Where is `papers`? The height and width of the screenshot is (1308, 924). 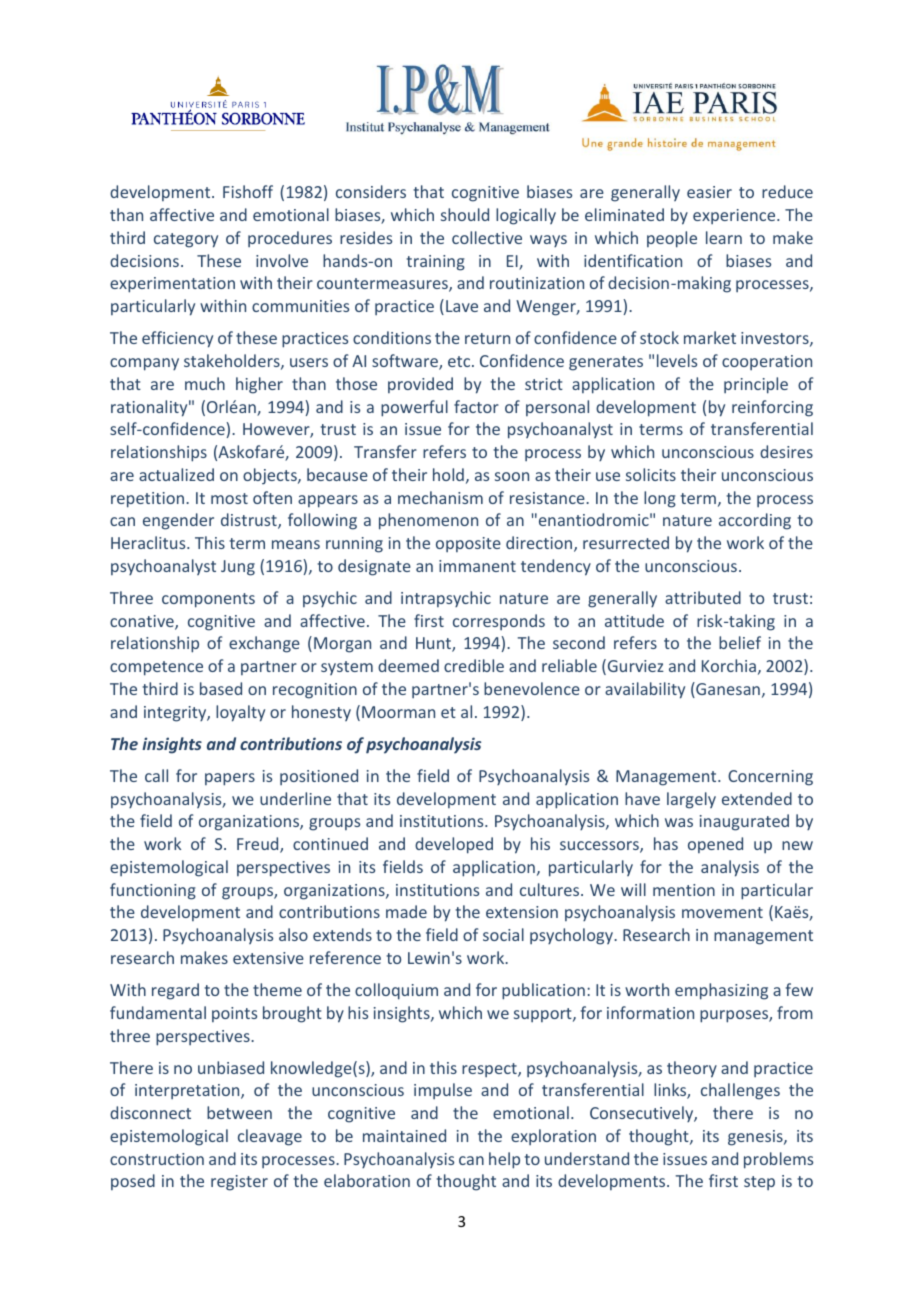 papers is located at coordinates (230, 779).
